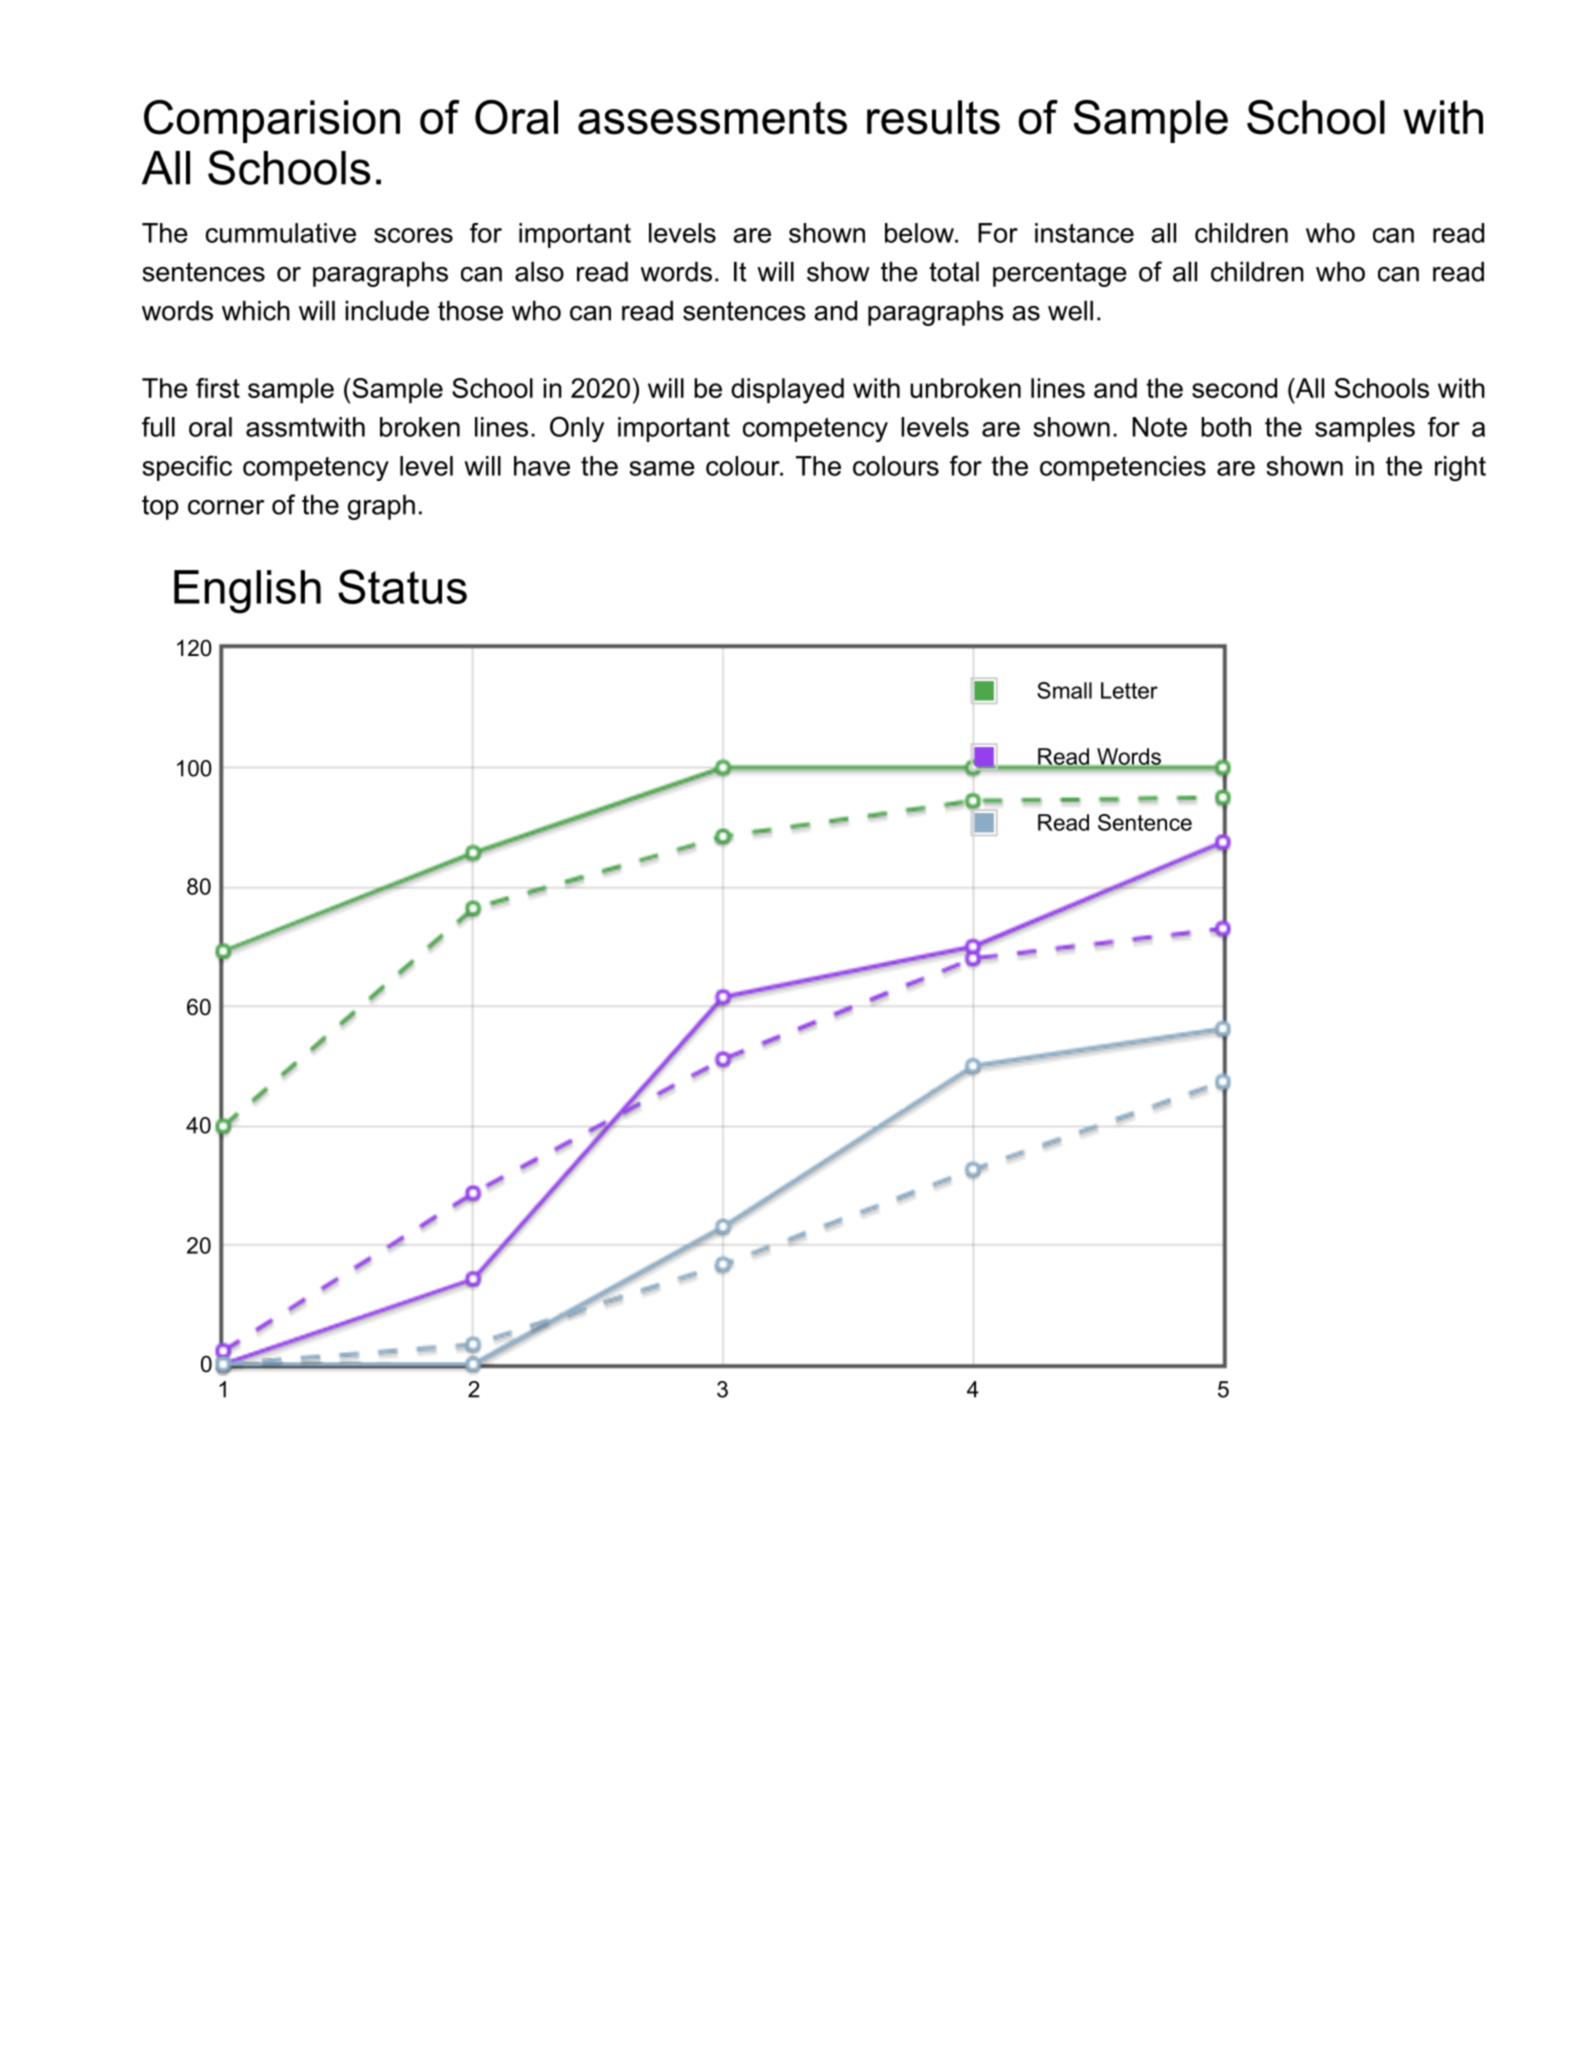 This page has width=1583, height=2048. I want to click on results, so click(933, 117).
